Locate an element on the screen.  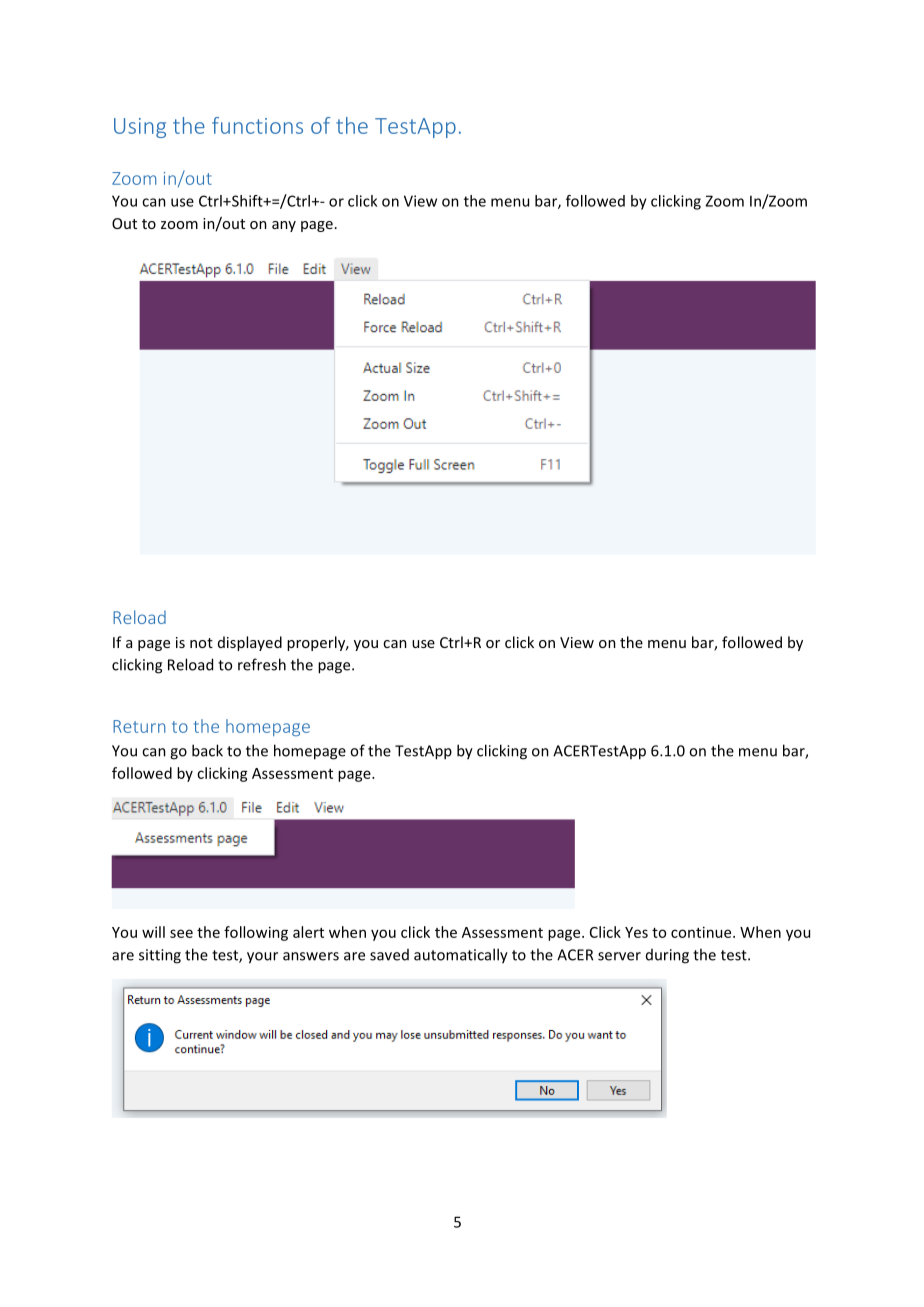
will is located at coordinates (153, 932).
